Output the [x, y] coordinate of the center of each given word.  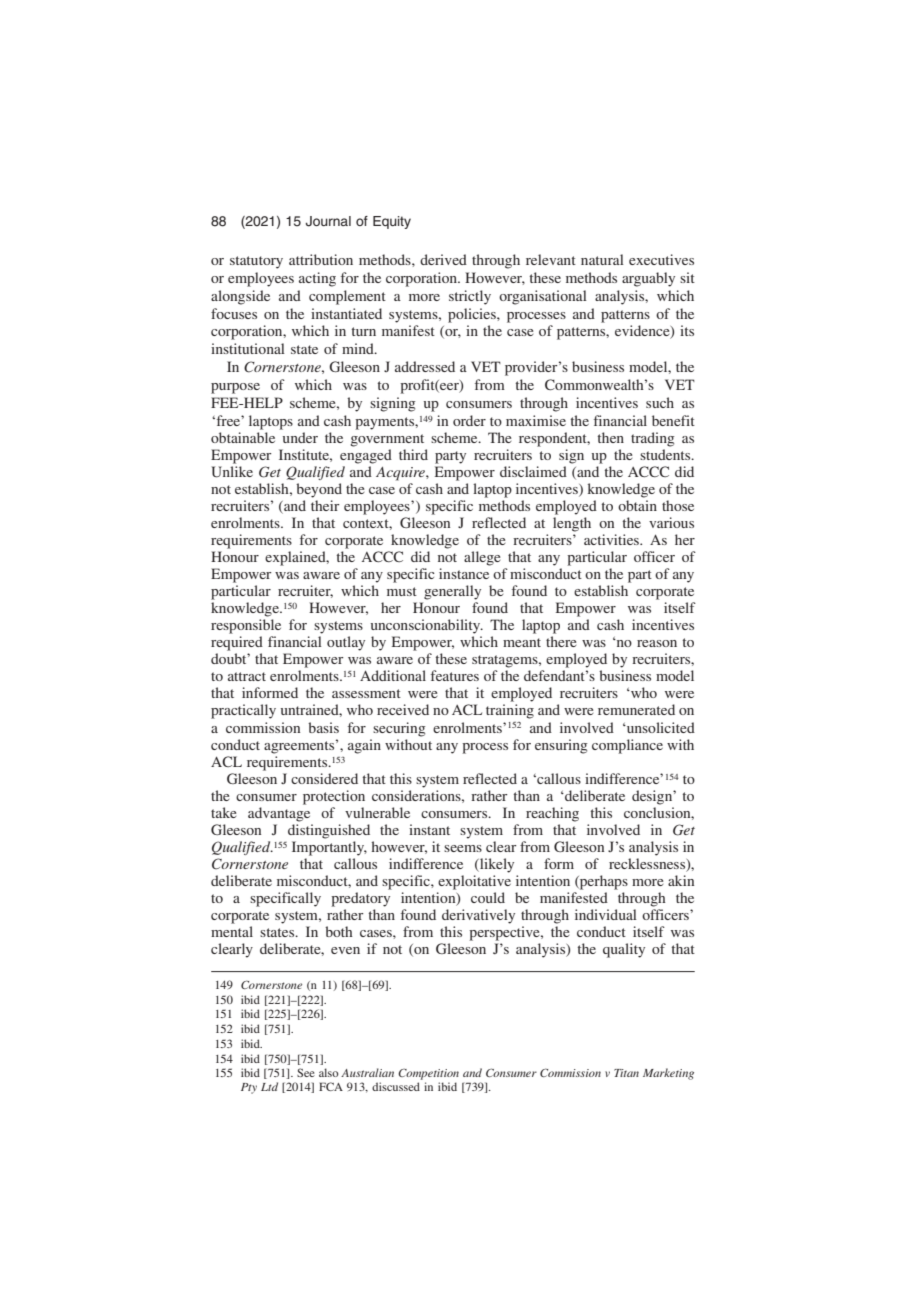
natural [602, 259]
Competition [428, 1074]
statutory [256, 262]
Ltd [269, 1086]
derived [443, 259]
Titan [626, 1073]
